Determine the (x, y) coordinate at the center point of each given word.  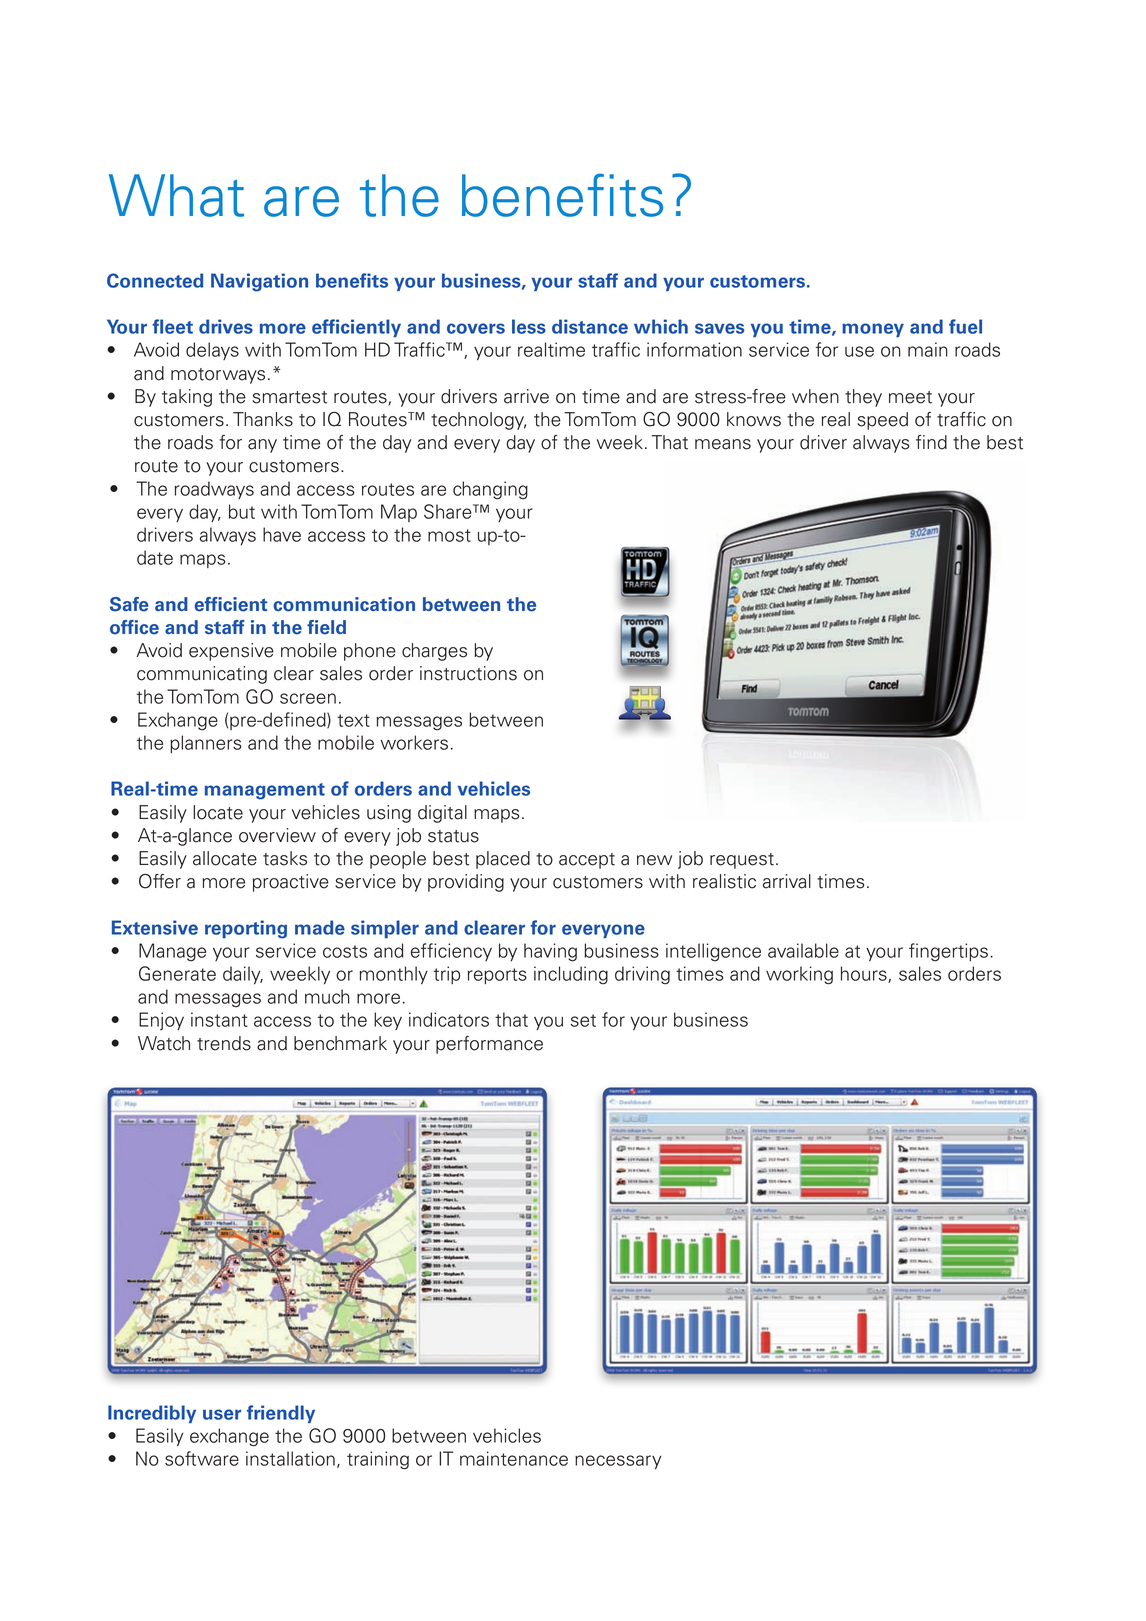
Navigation (259, 282)
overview (277, 835)
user (222, 1414)
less (529, 326)
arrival (787, 881)
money (873, 330)
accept (587, 861)
